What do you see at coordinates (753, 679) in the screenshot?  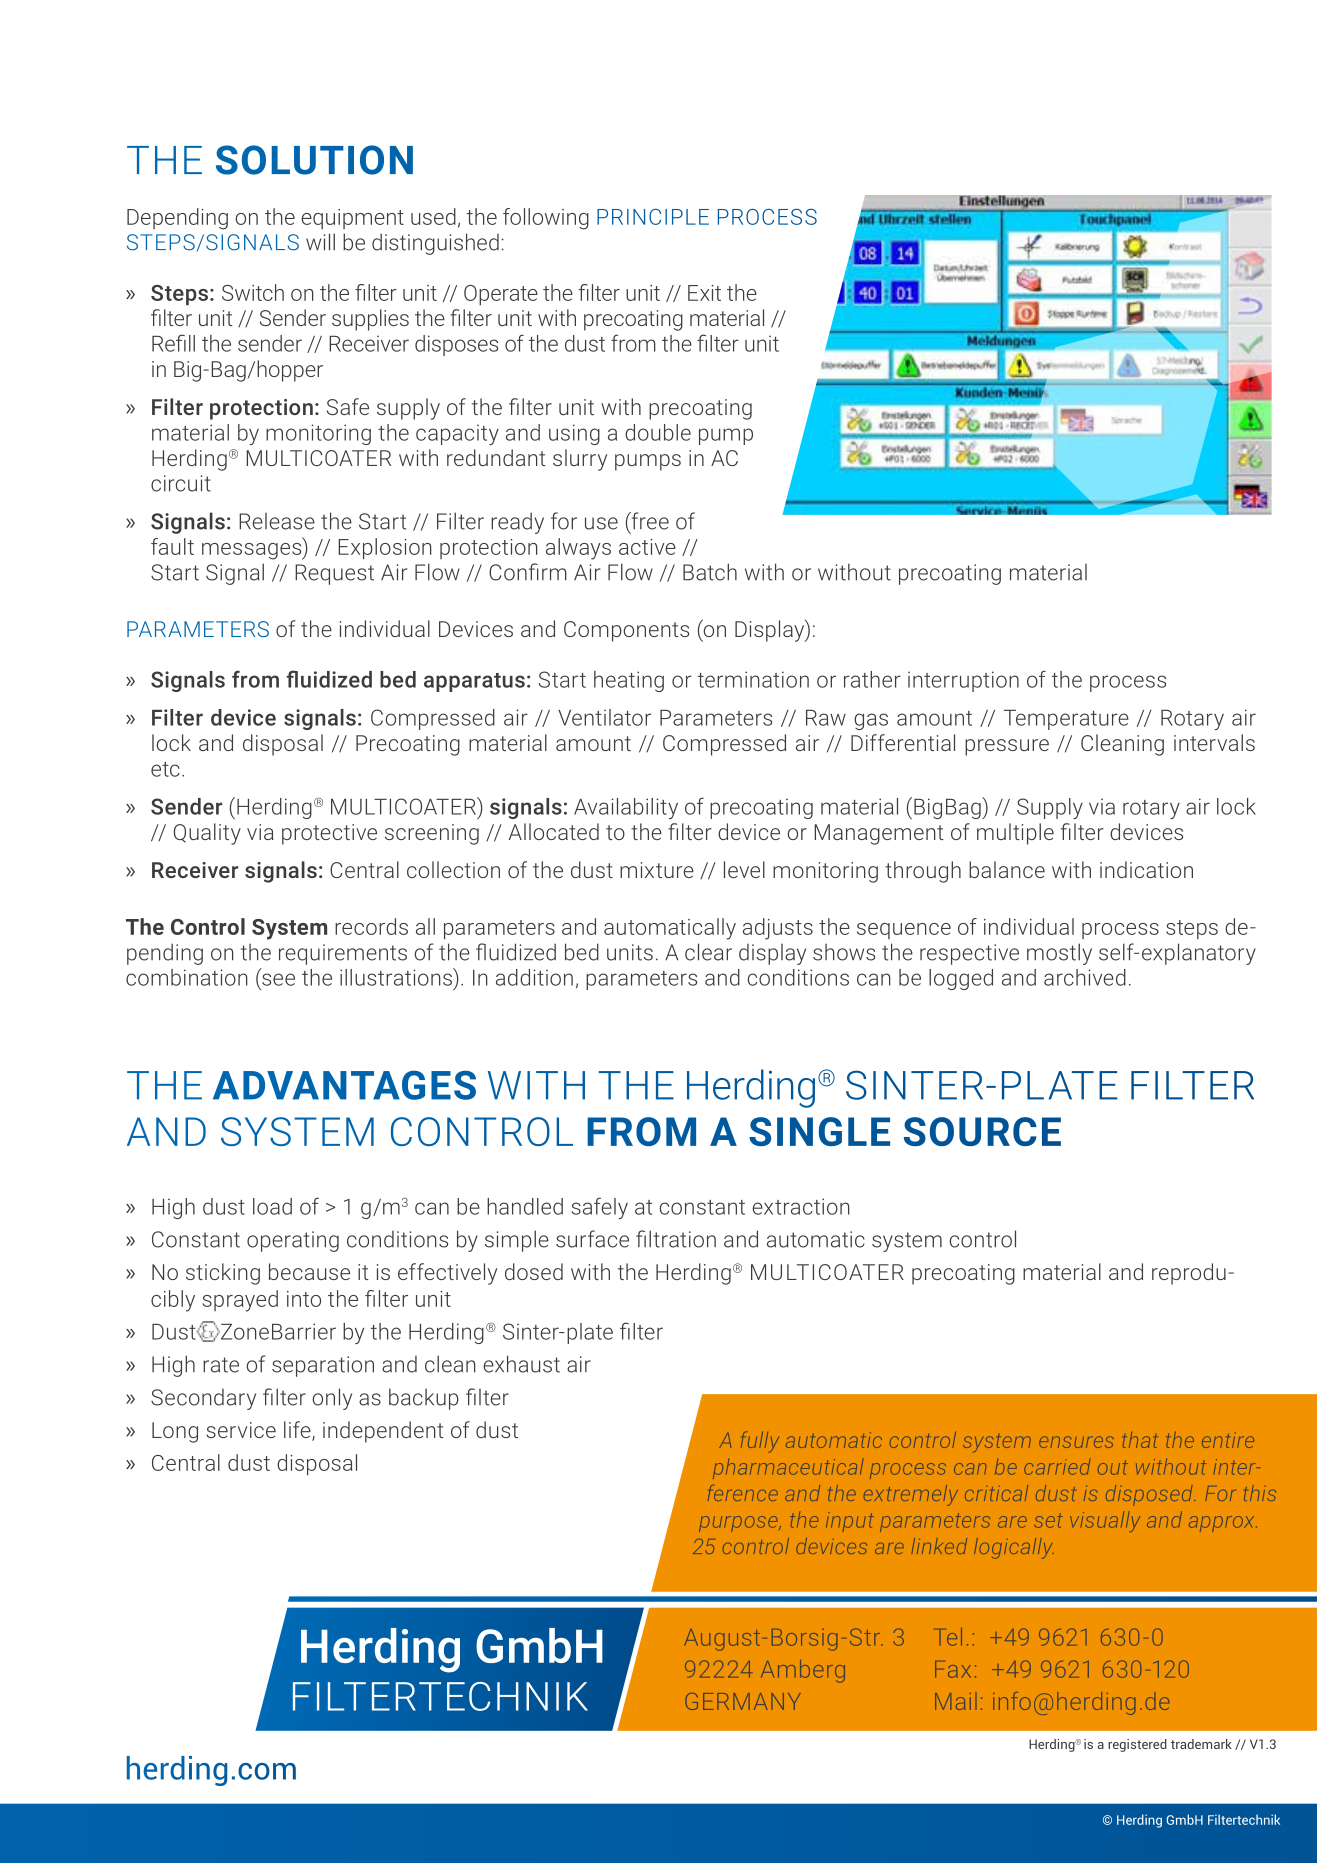 I see `termination` at bounding box center [753, 679].
